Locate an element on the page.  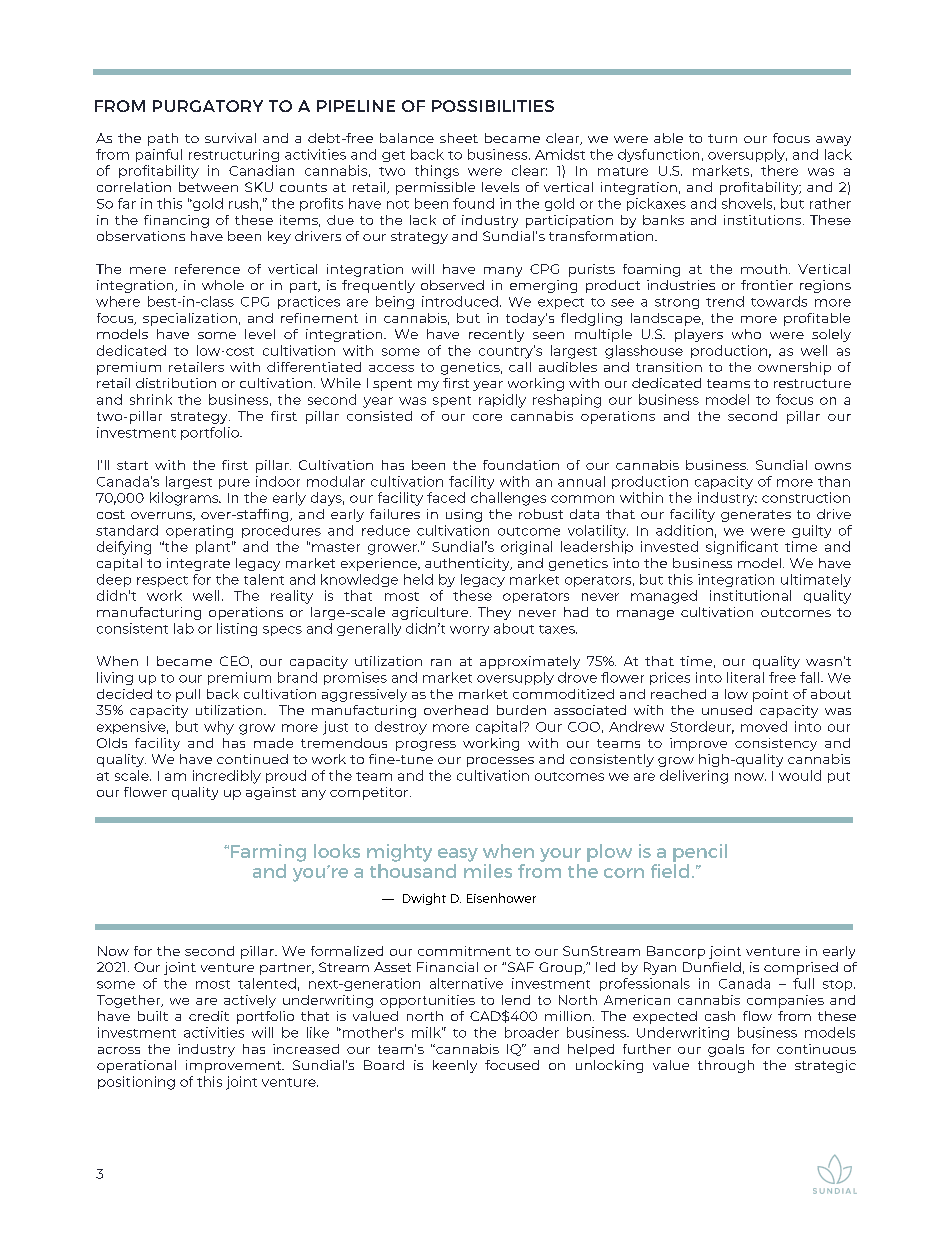
pencil is located at coordinates (700, 853).
